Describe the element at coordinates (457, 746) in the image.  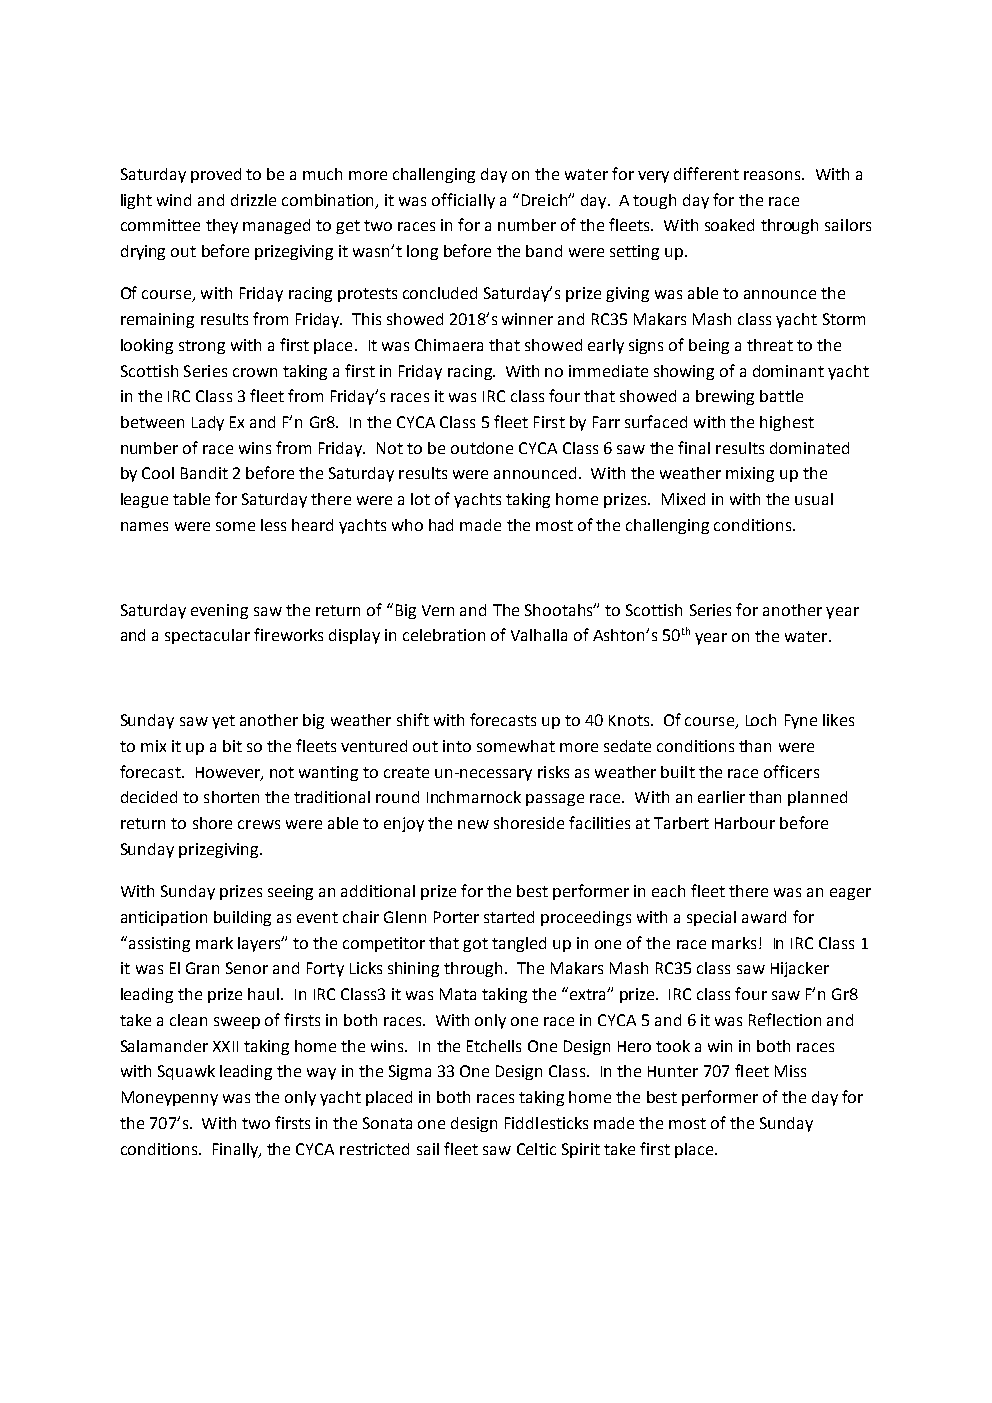
I see `into` at that location.
